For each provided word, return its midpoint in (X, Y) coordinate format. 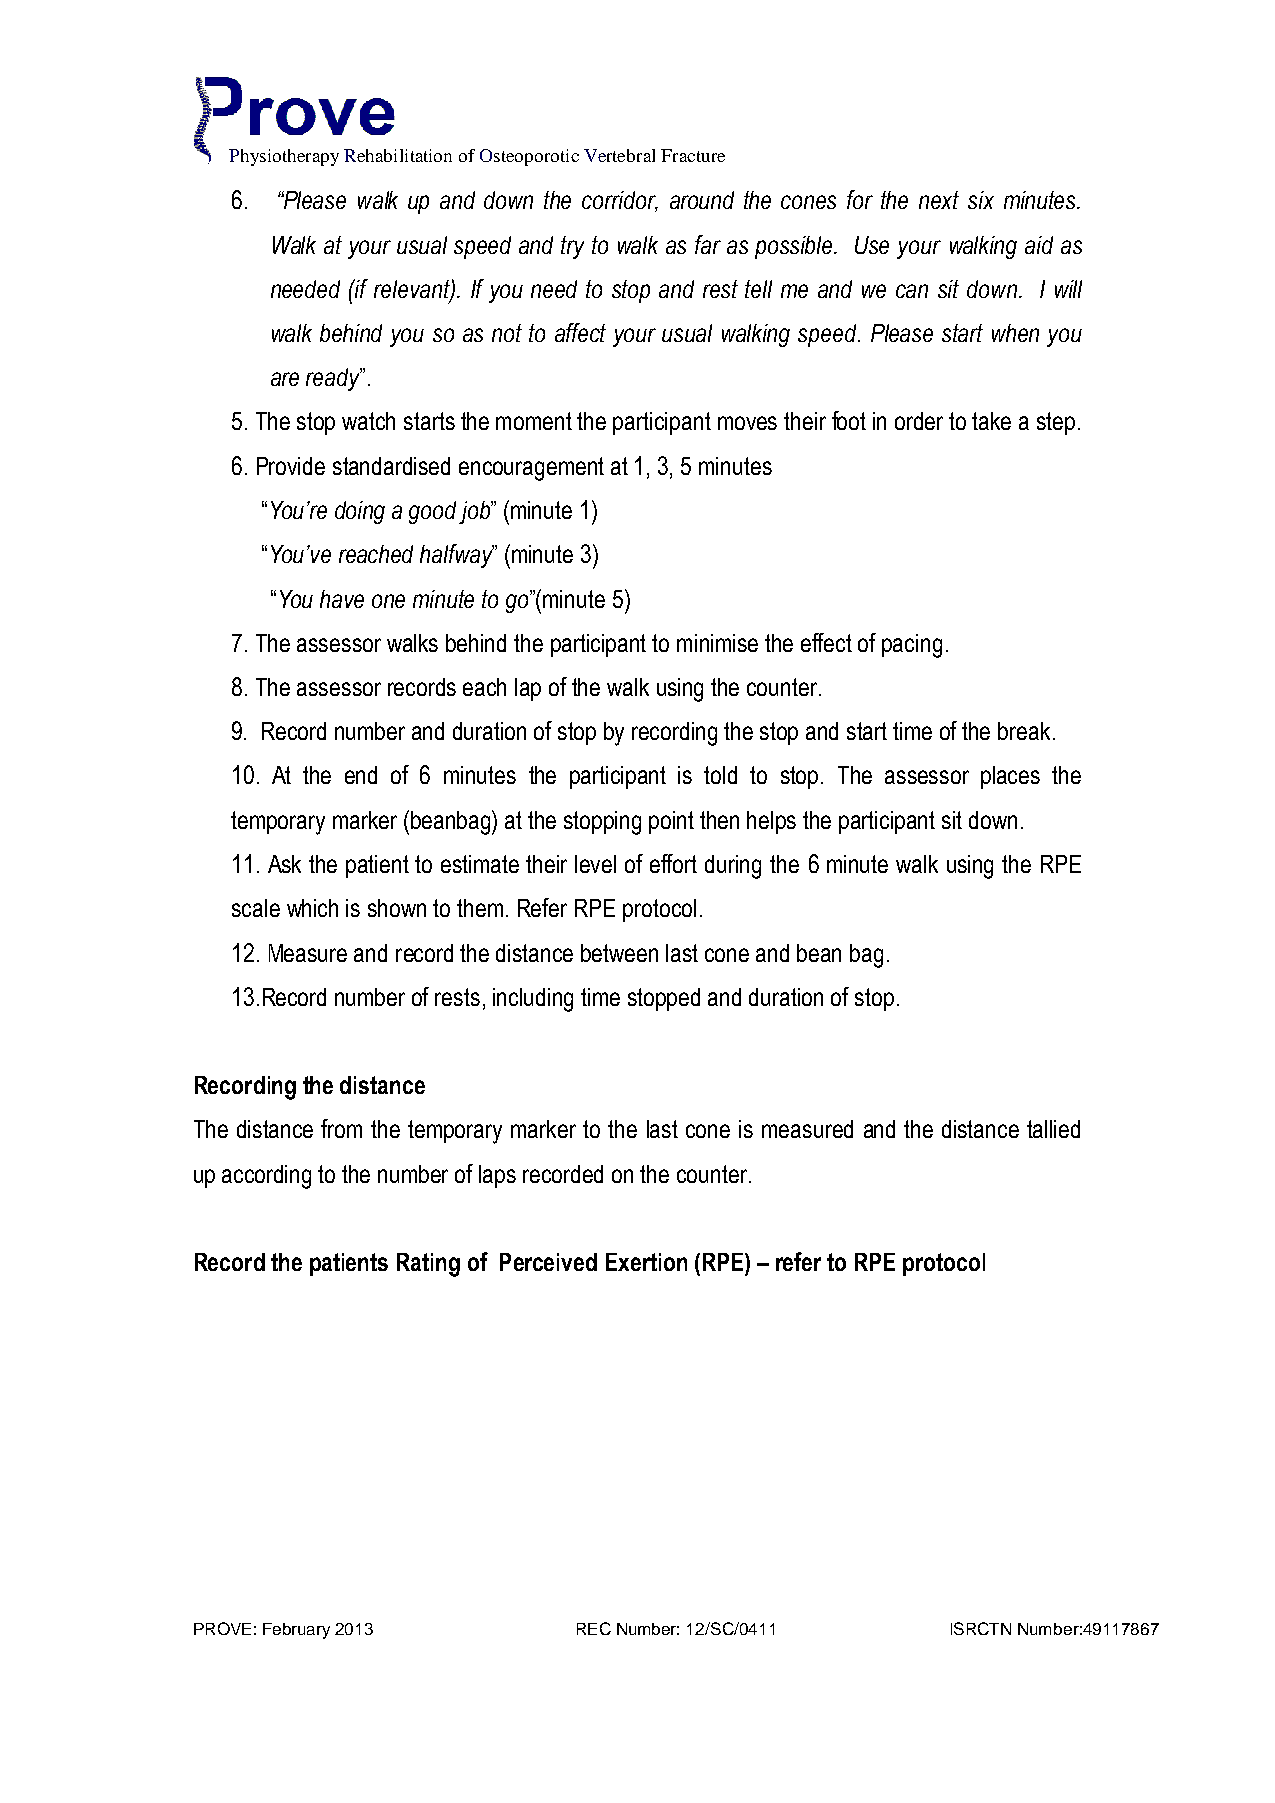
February (296, 1631)
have (342, 599)
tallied (1053, 1129)
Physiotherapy (284, 157)
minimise (717, 643)
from (341, 1128)
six (981, 200)
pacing (912, 646)
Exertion (646, 1262)
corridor (620, 201)
